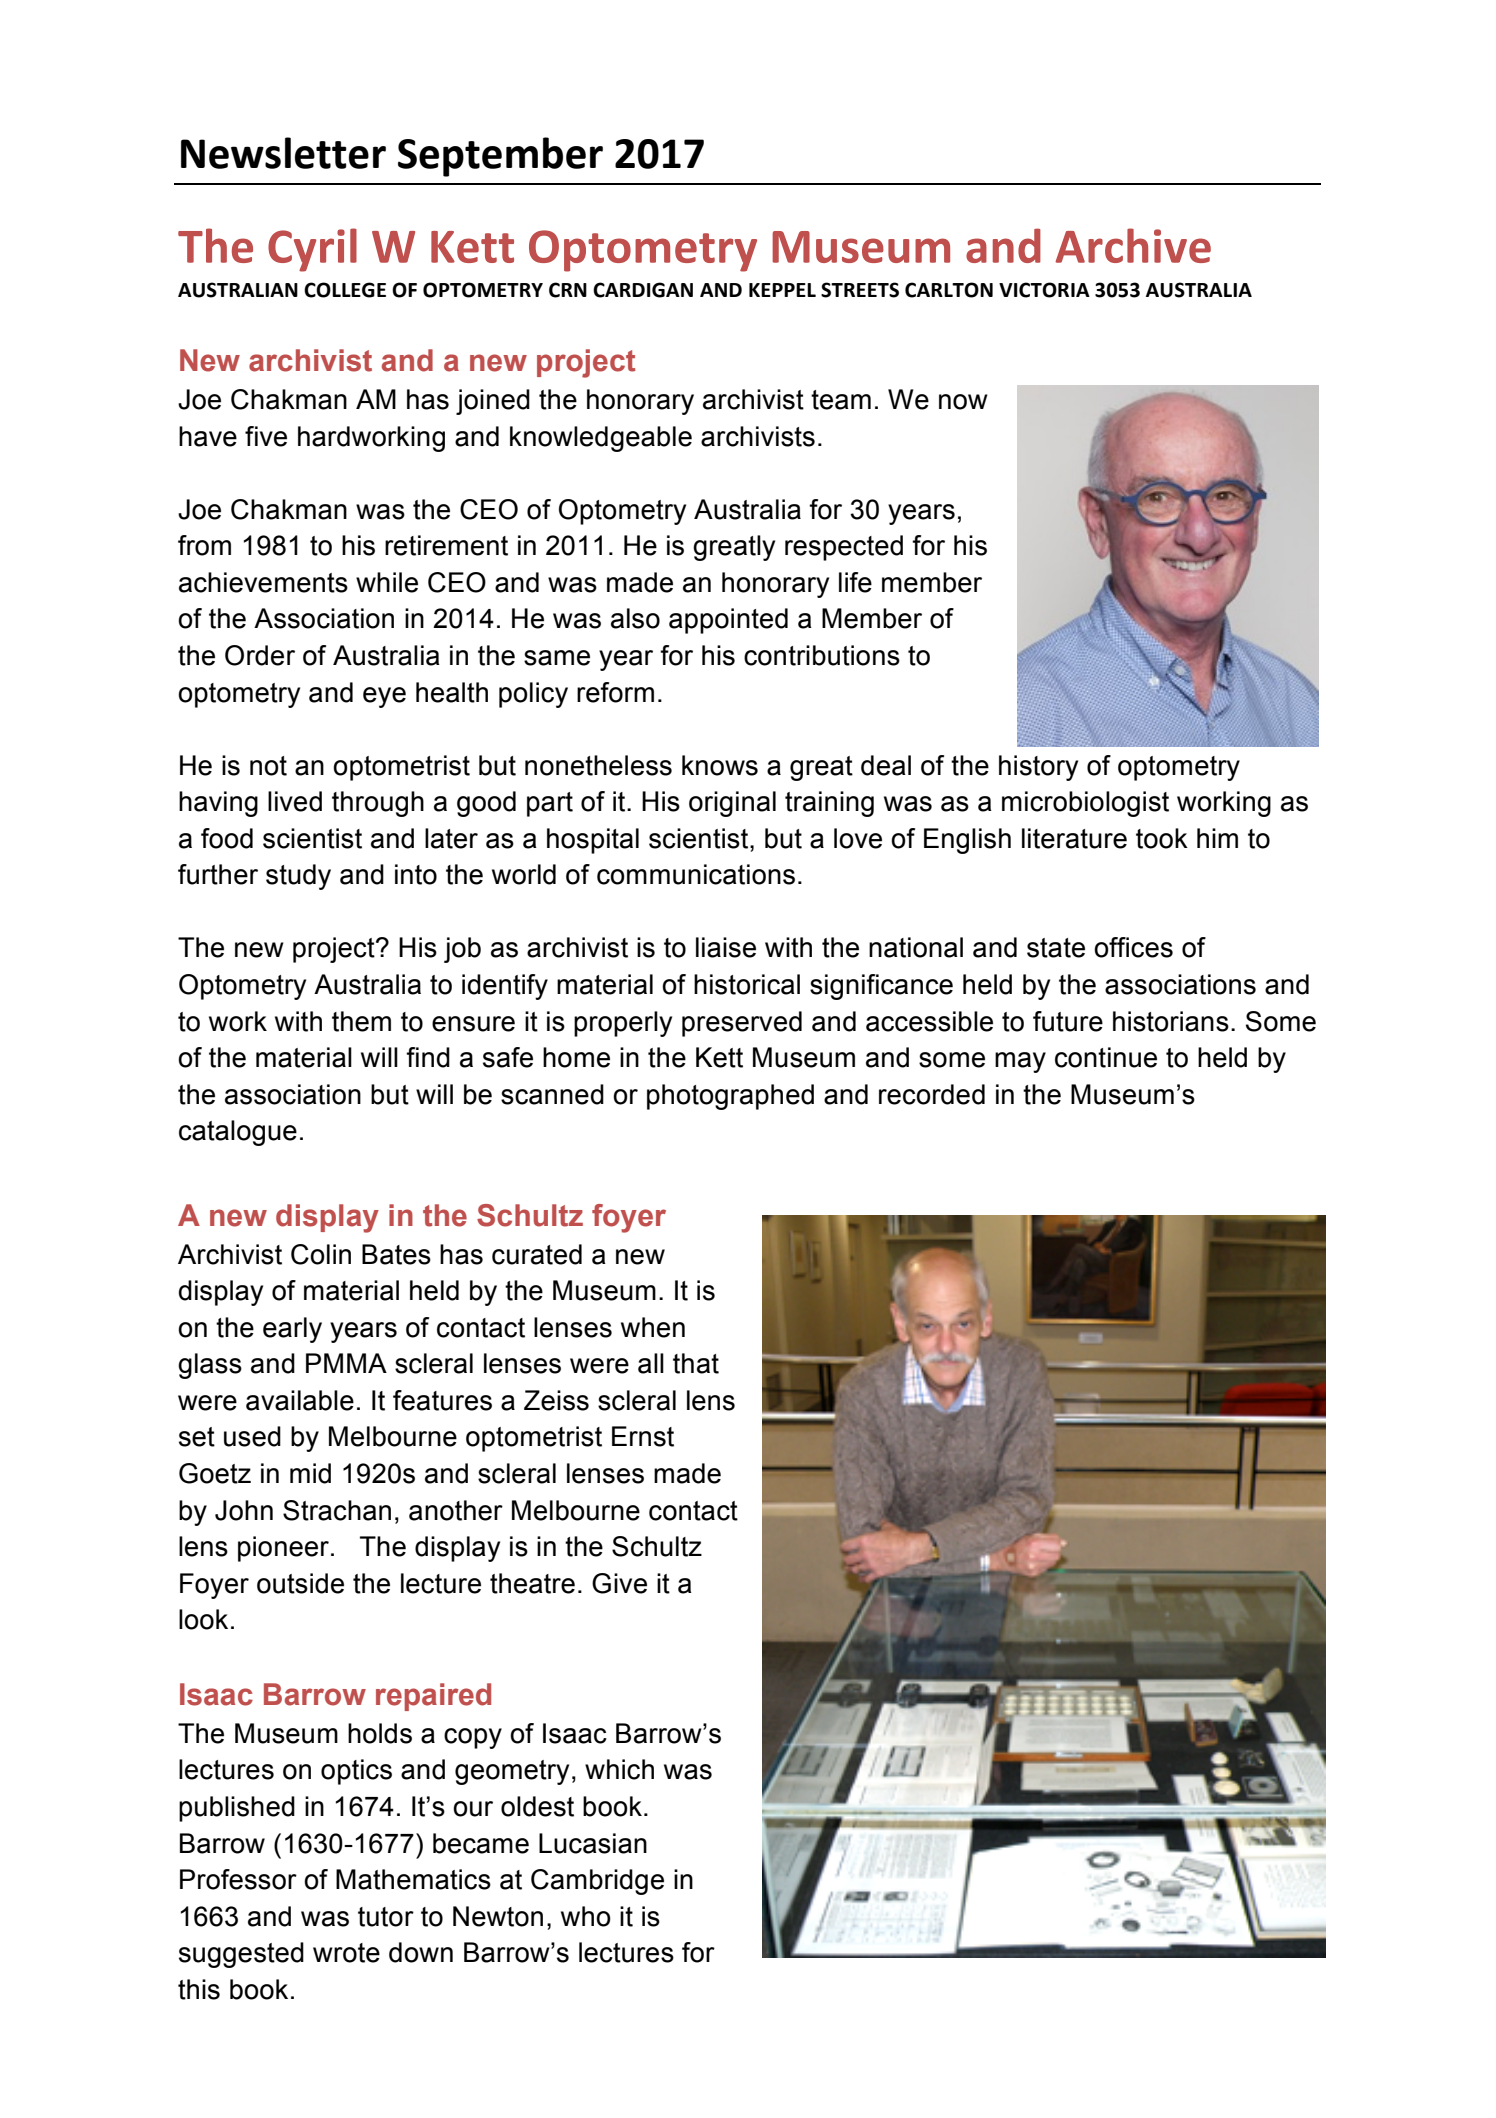 The width and height of the screenshot is (1496, 2118). What do you see at coordinates (860, 290) in the screenshot?
I see `STREETS` at bounding box center [860, 290].
